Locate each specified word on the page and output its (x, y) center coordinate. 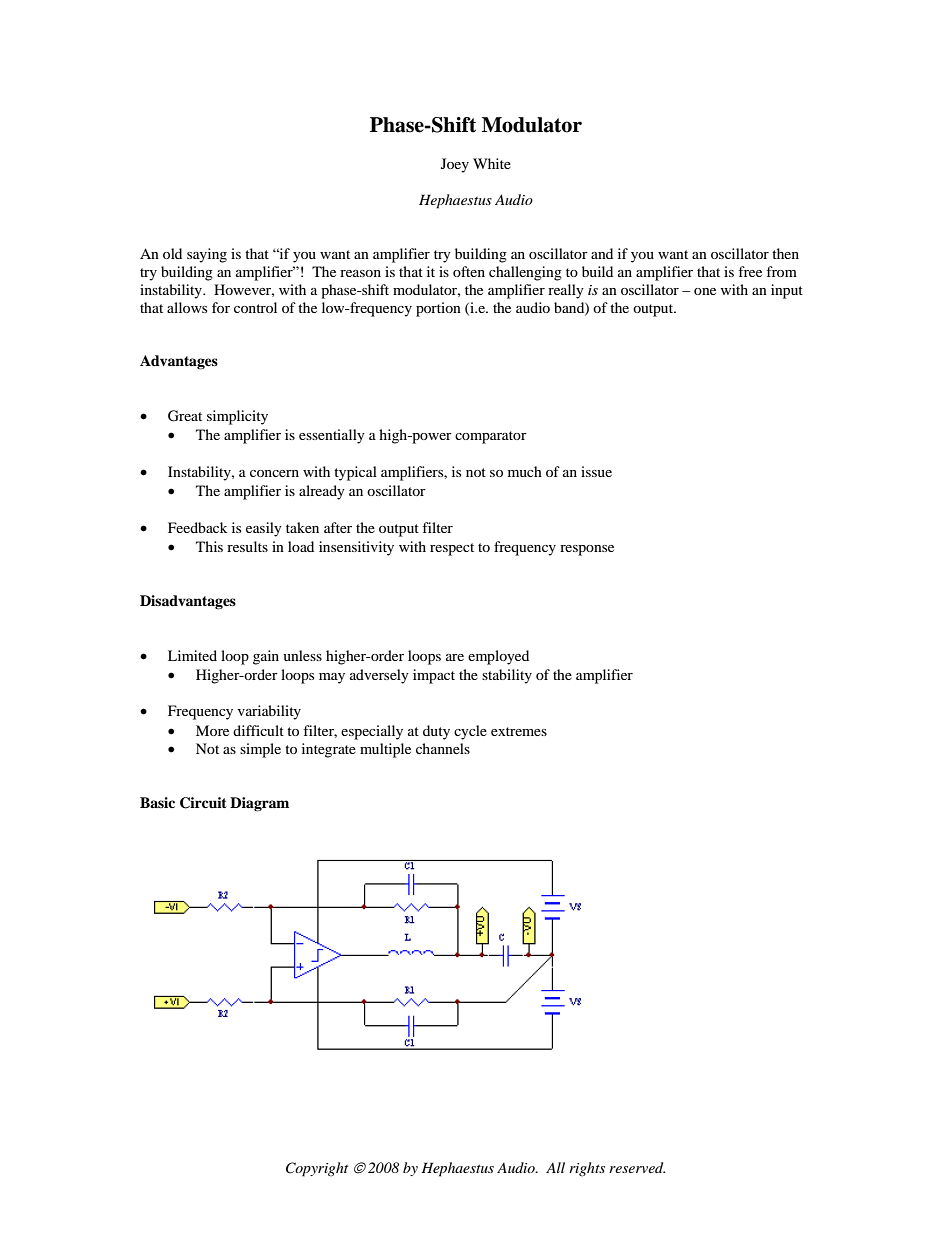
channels (443, 748)
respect (452, 549)
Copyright (317, 1169)
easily (264, 529)
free (750, 271)
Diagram (259, 804)
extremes (519, 731)
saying (207, 255)
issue (596, 471)
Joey (455, 165)
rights (587, 1169)
